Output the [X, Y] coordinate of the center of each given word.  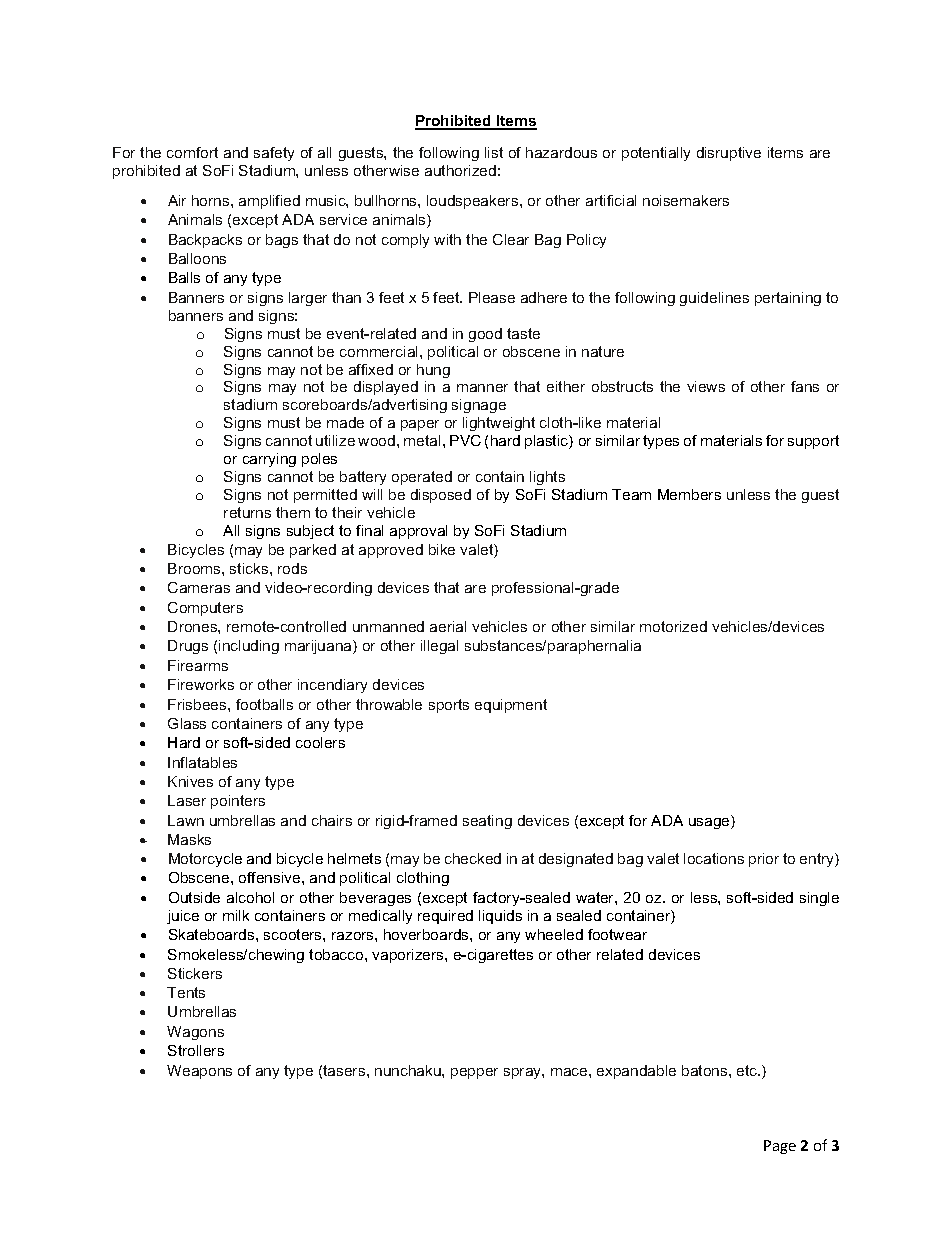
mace [570, 1072]
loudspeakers [474, 202]
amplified [269, 202]
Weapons [199, 1072]
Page [780, 1147]
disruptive [729, 154]
